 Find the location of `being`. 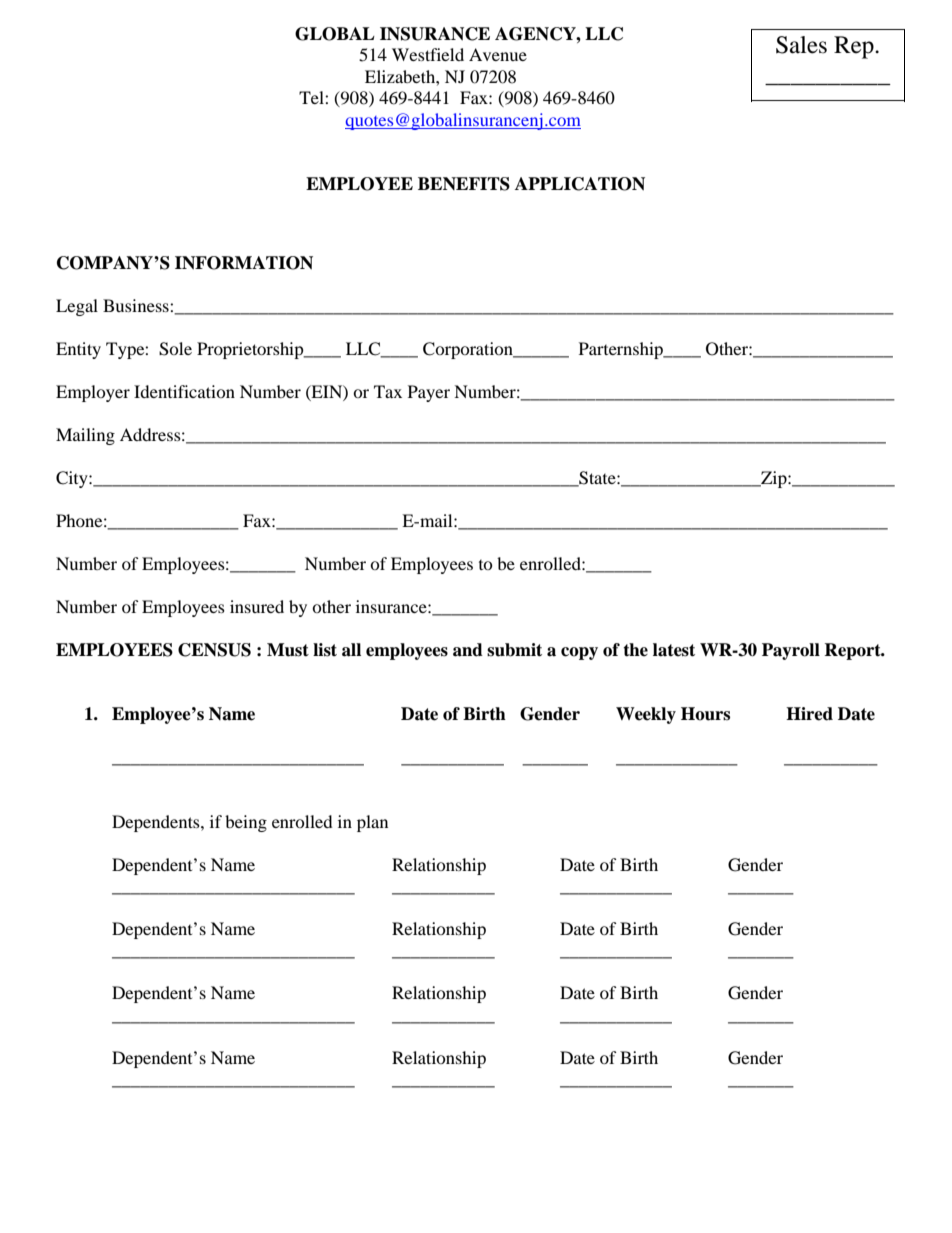

being is located at coordinates (246, 823).
